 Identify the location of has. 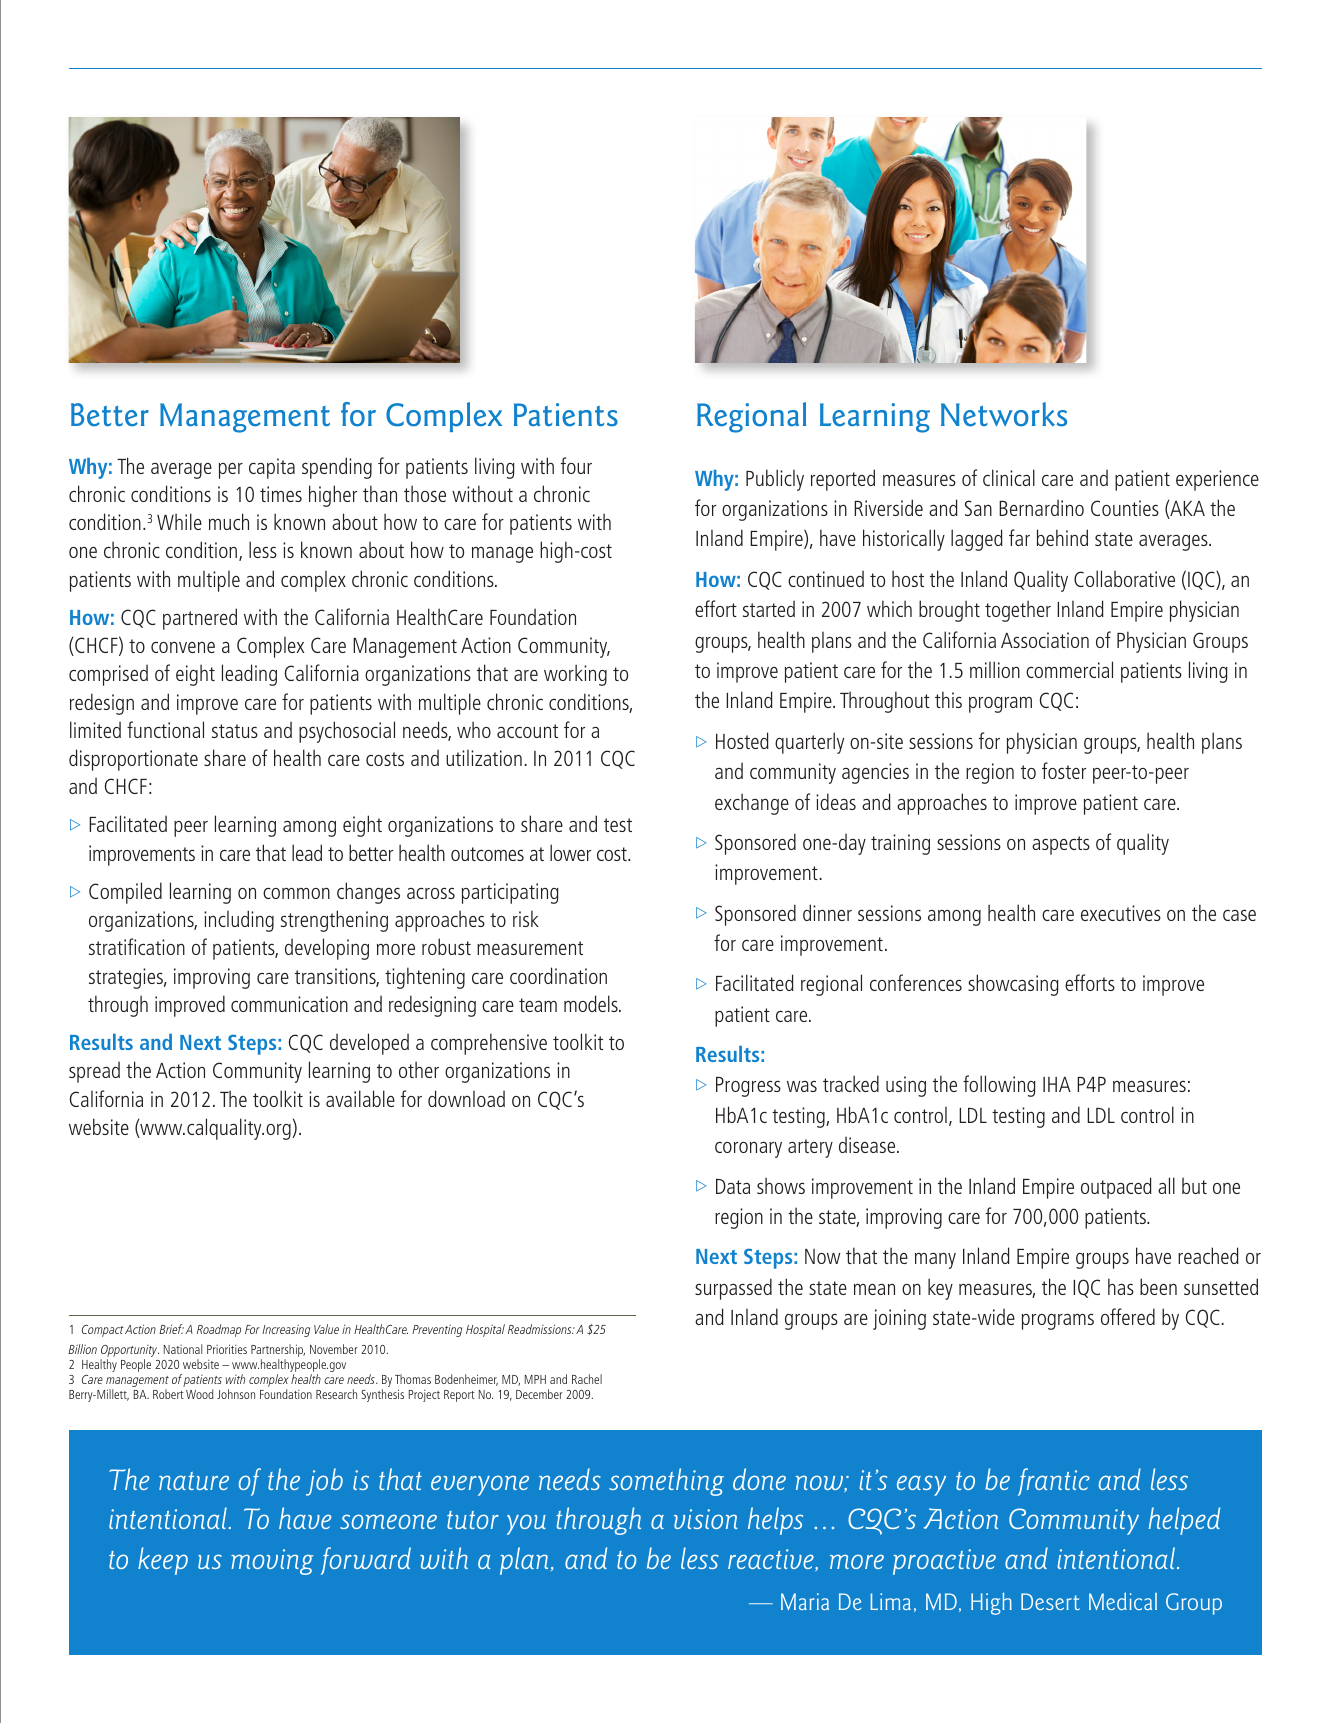
(1121, 1286).
